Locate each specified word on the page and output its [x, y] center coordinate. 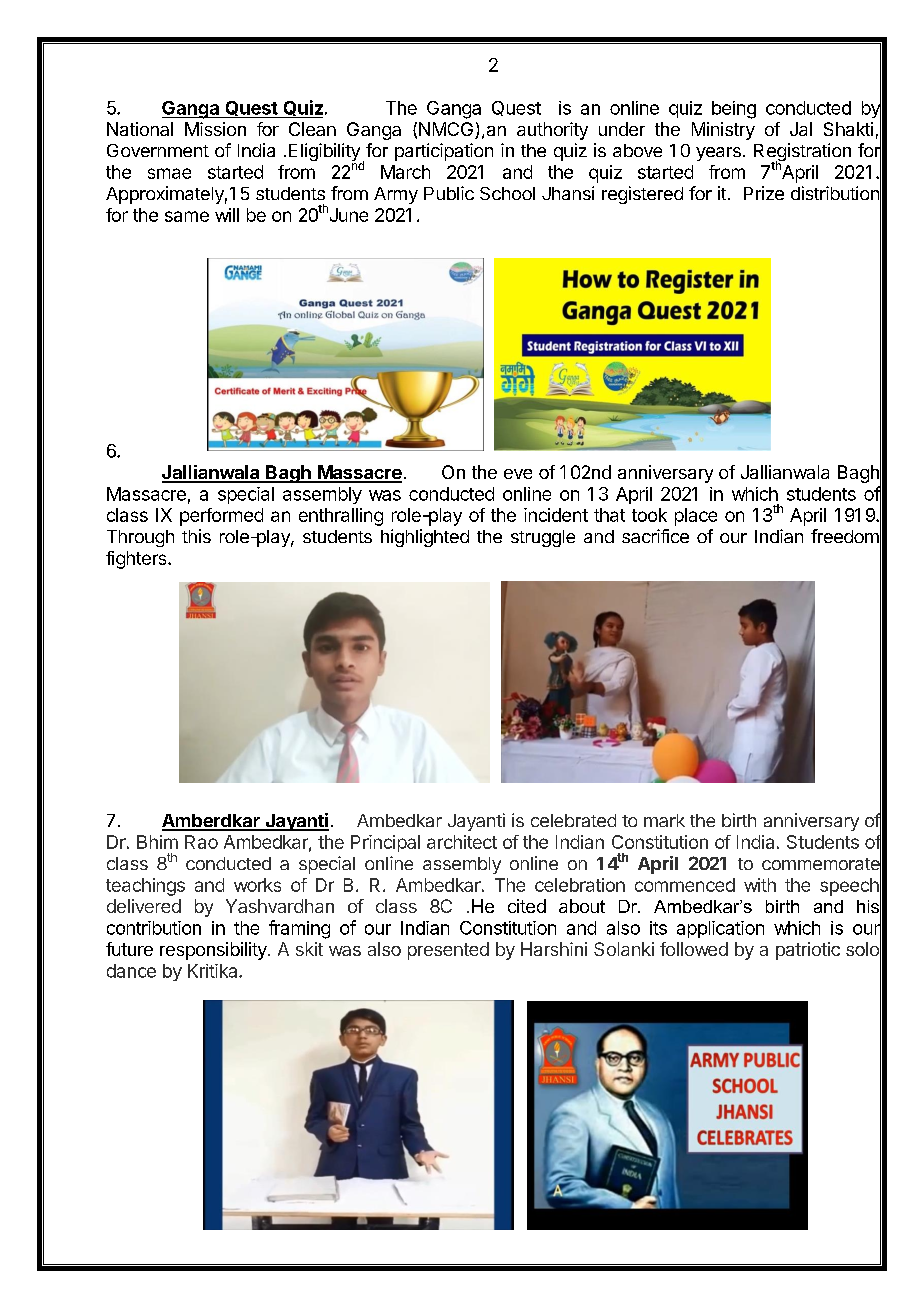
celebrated [573, 820]
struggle [543, 538]
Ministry [723, 131]
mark [664, 820]
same [187, 216]
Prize [764, 193]
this [196, 536]
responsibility [214, 951]
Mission [215, 129]
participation [444, 152]
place [696, 517]
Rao [201, 842]
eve [518, 474]
